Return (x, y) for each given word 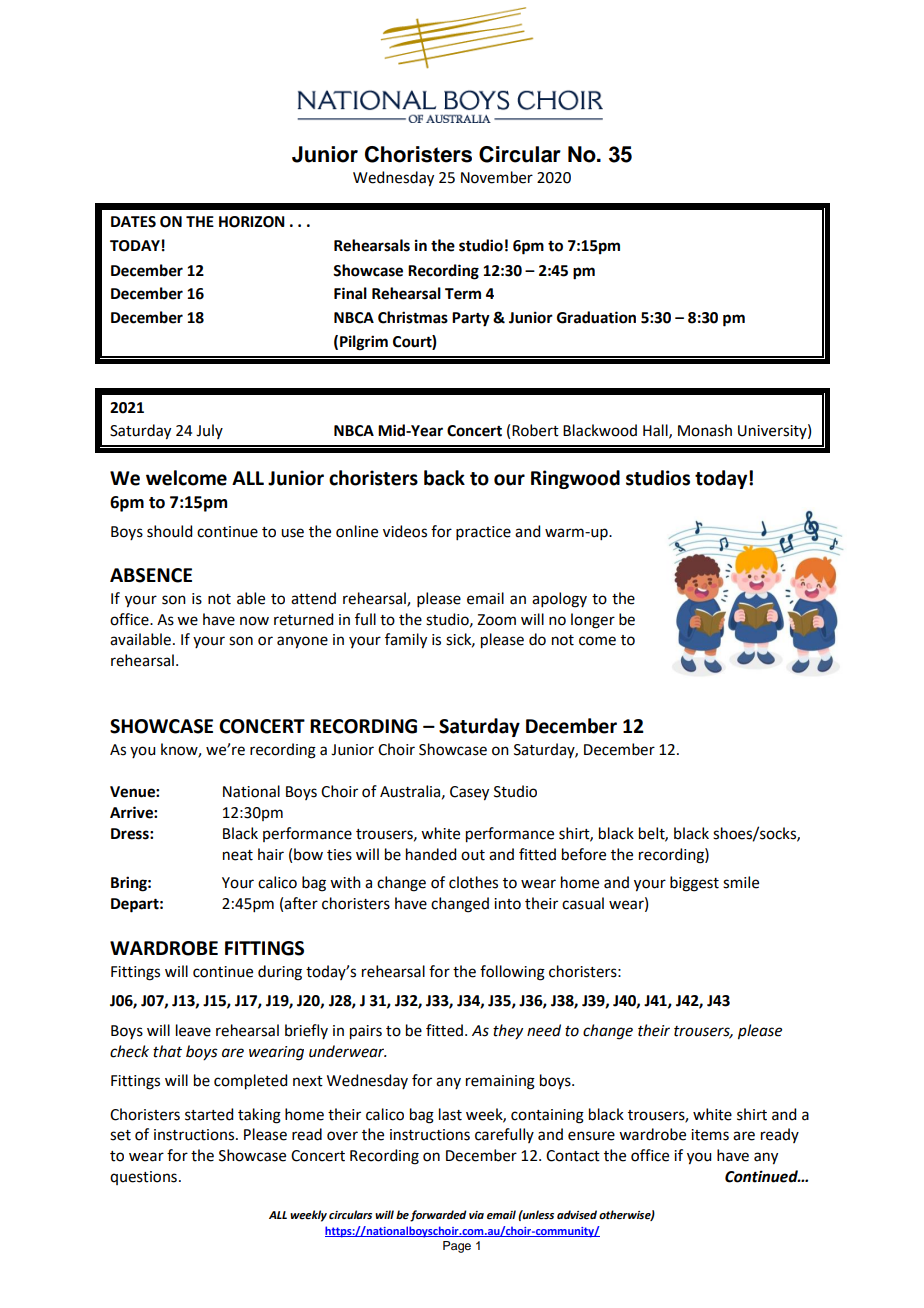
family (406, 641)
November (497, 177)
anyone (302, 642)
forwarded (438, 1216)
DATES (133, 222)
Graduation (596, 317)
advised (577, 1215)
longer (593, 621)
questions (143, 1178)
